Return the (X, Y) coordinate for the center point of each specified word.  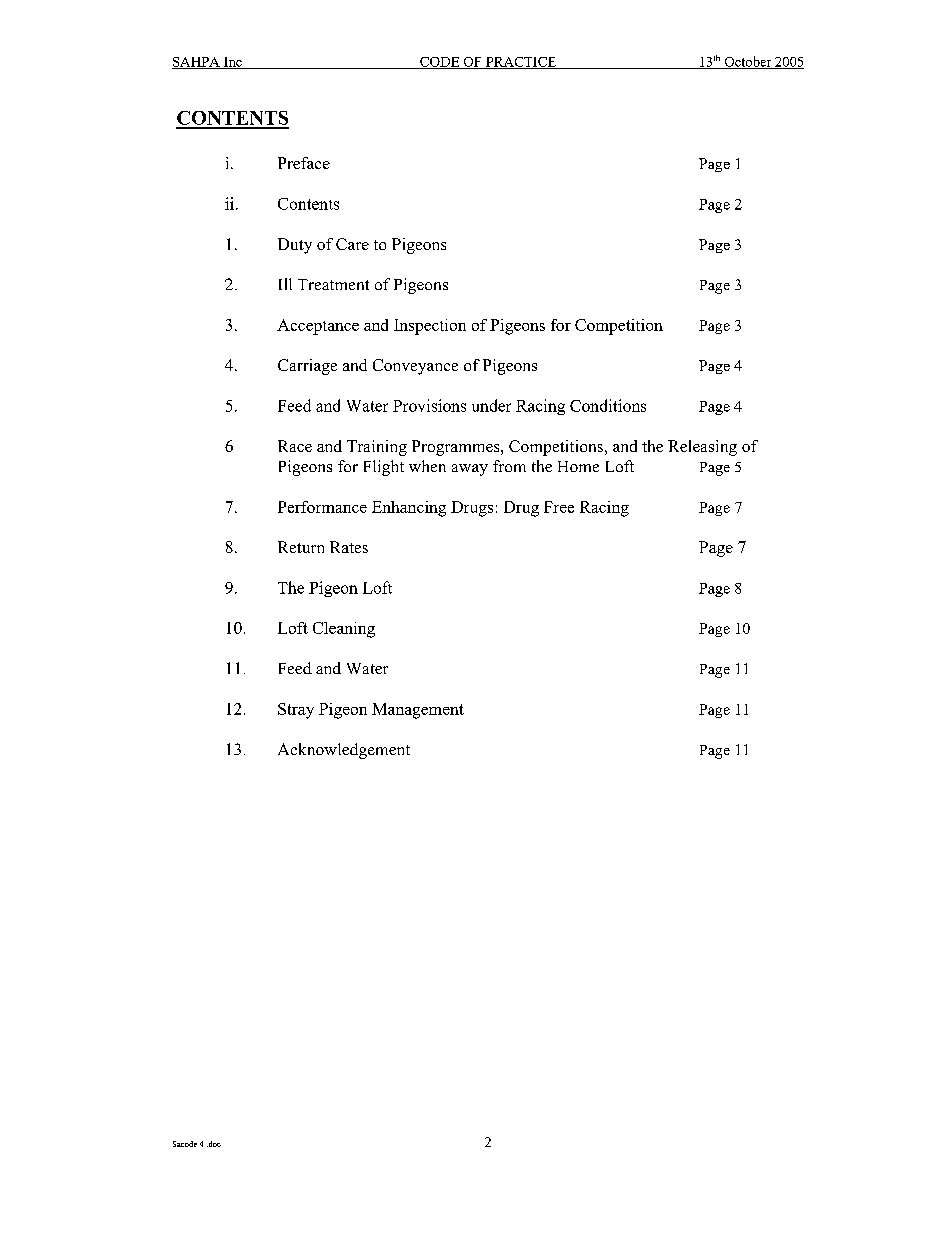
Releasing (702, 448)
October (748, 62)
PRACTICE (521, 63)
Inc (233, 63)
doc (214, 1144)
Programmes (457, 448)
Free (559, 507)
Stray (296, 711)
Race (295, 446)
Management (418, 711)
